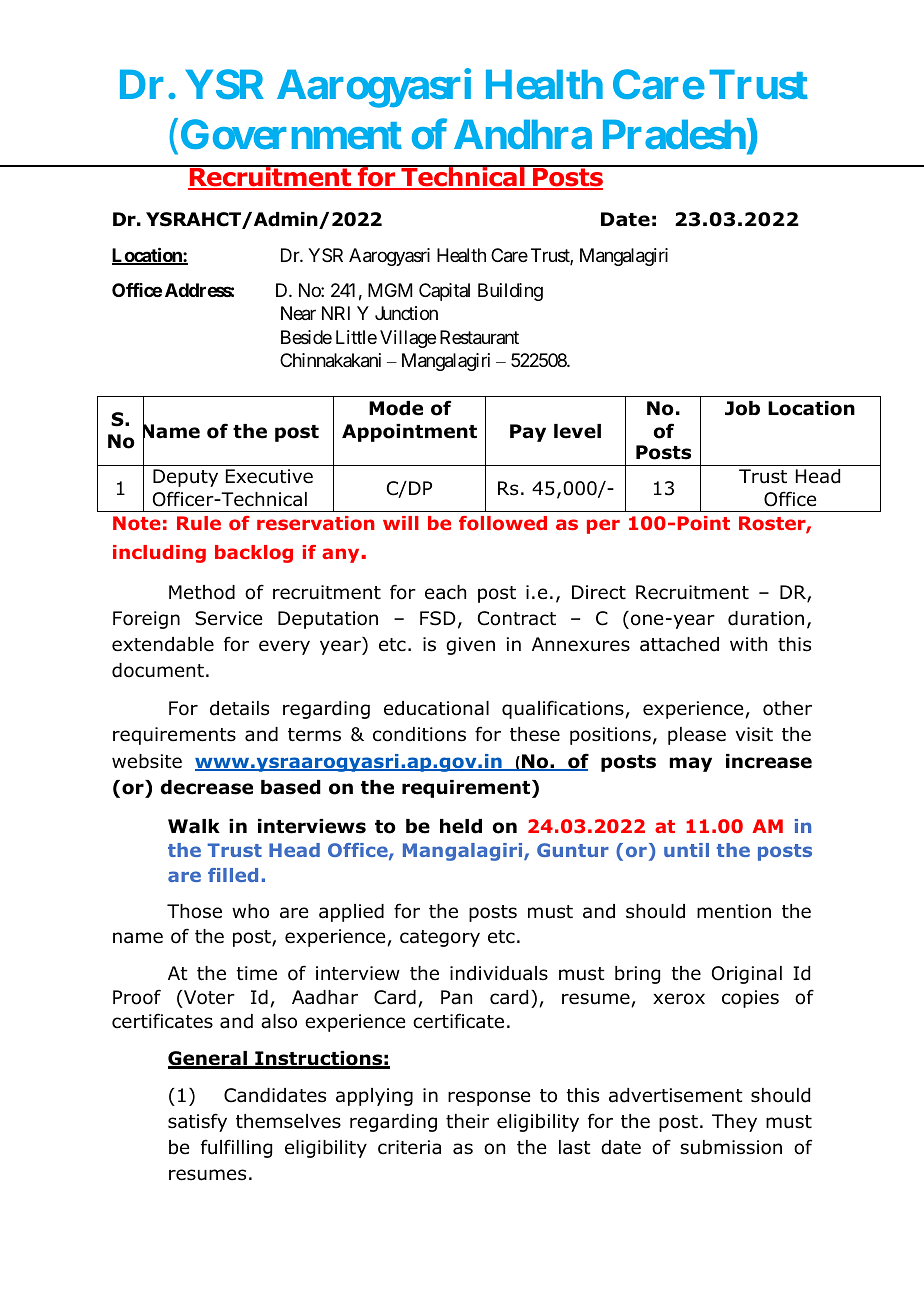  I want to click on their, so click(467, 1121).
